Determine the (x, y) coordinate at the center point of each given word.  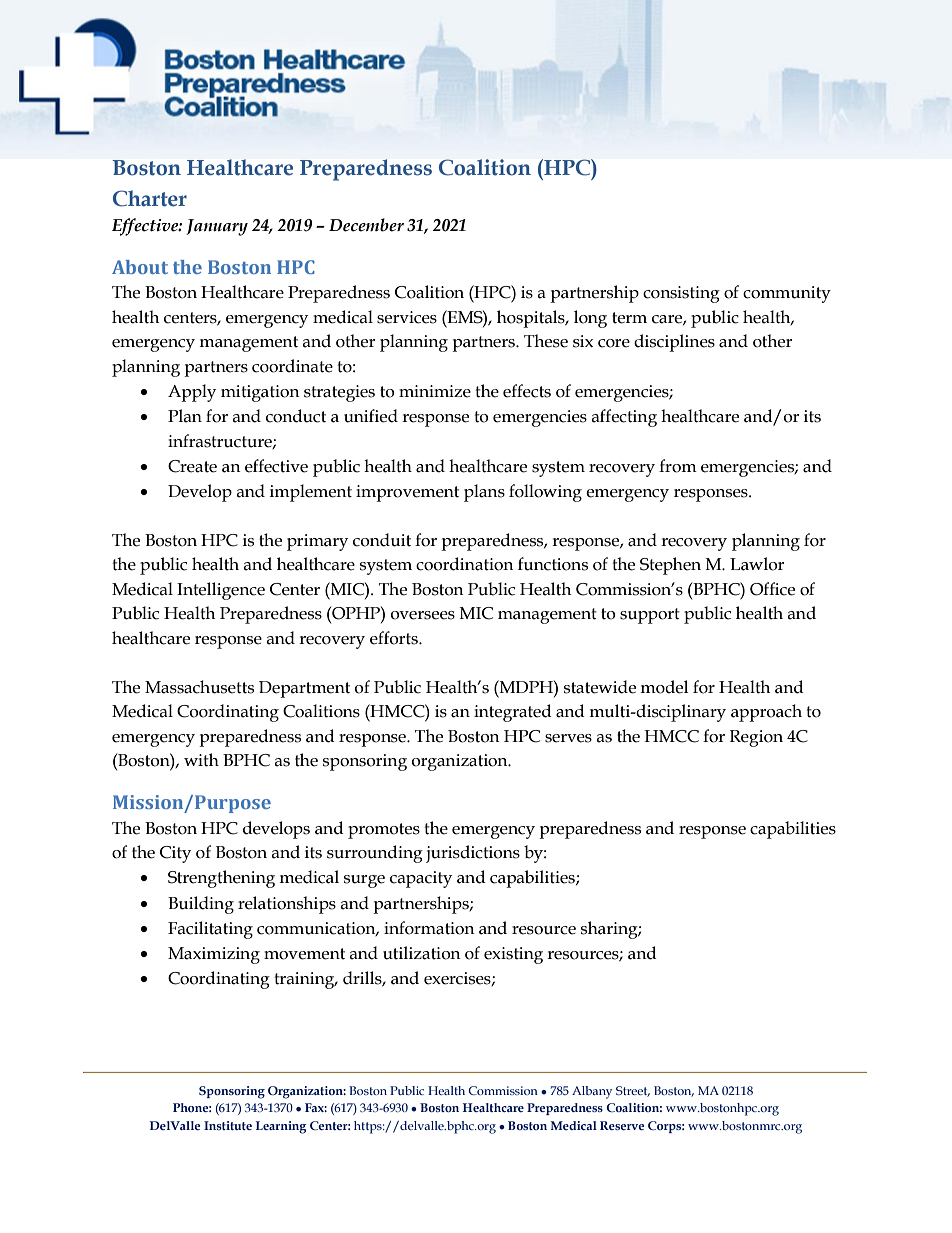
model (664, 687)
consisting (681, 294)
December (366, 225)
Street (633, 1091)
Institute (228, 1125)
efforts (395, 638)
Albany (592, 1092)
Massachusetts (199, 687)
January (217, 227)
